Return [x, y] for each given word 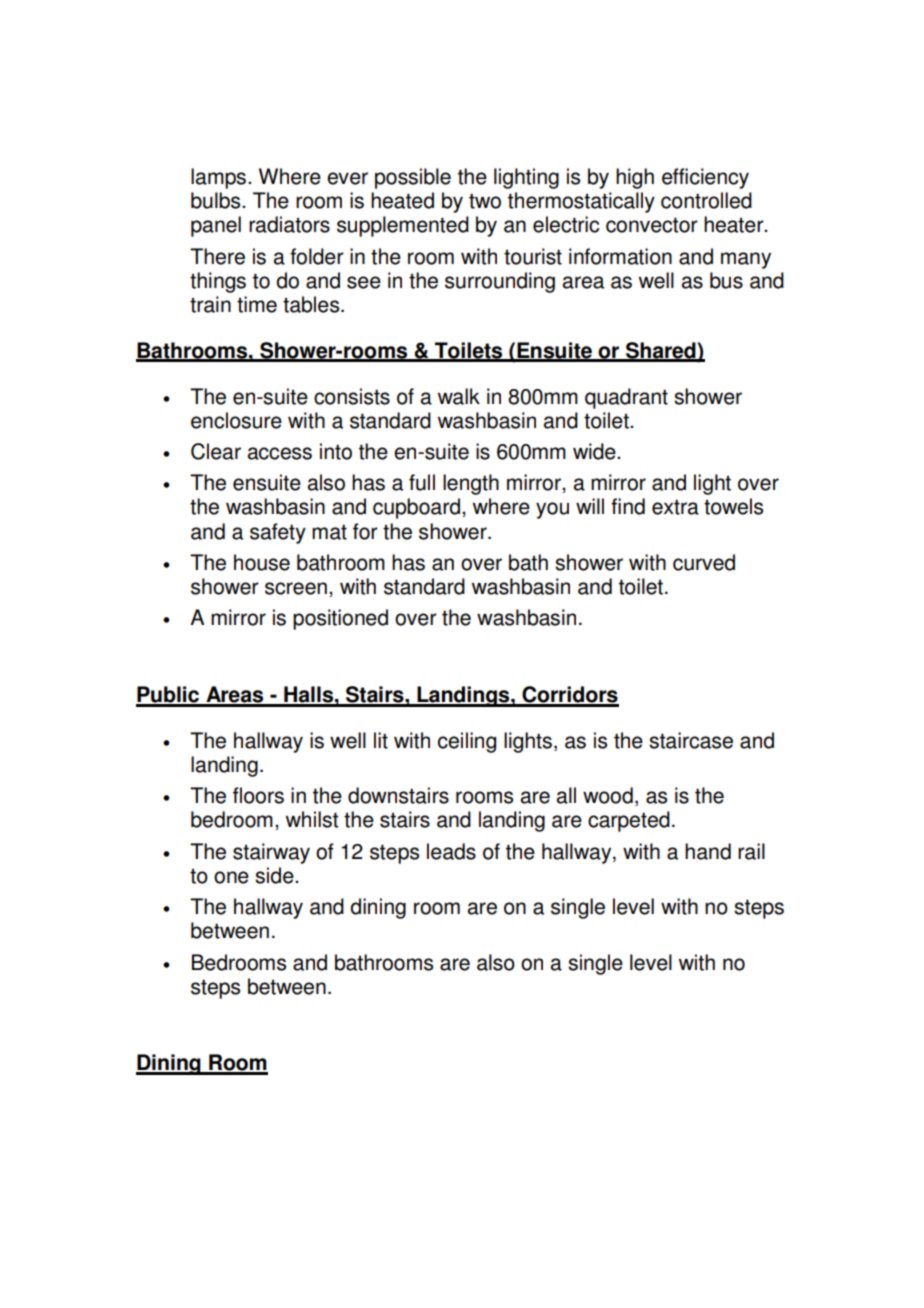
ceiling [467, 742]
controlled [706, 200]
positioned [340, 619]
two [485, 201]
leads [451, 851]
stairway [271, 853]
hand [708, 851]
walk [459, 396]
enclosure [236, 420]
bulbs [217, 200]
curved [704, 562]
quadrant [626, 398]
